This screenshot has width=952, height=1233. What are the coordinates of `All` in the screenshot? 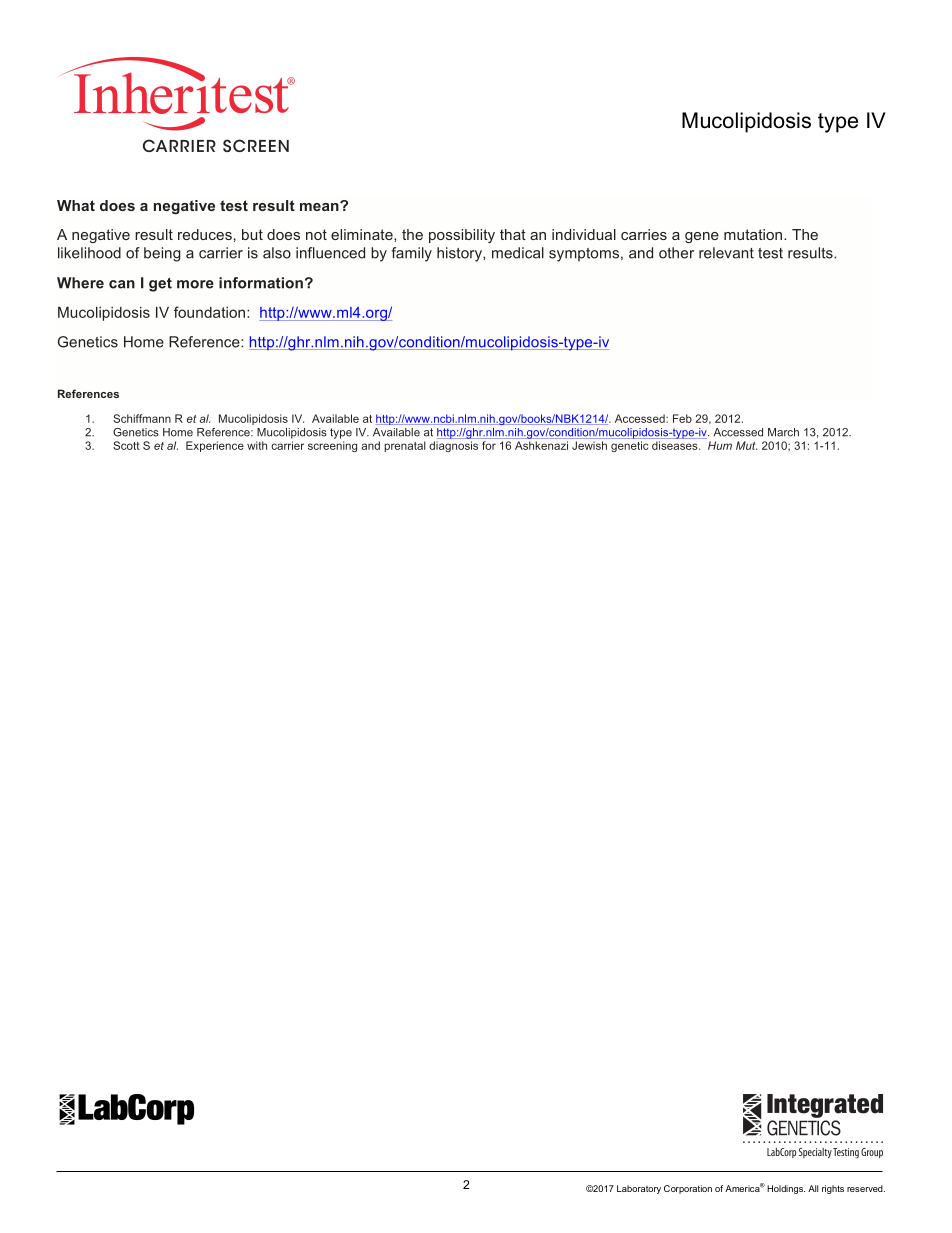 It's located at (813, 1188).
